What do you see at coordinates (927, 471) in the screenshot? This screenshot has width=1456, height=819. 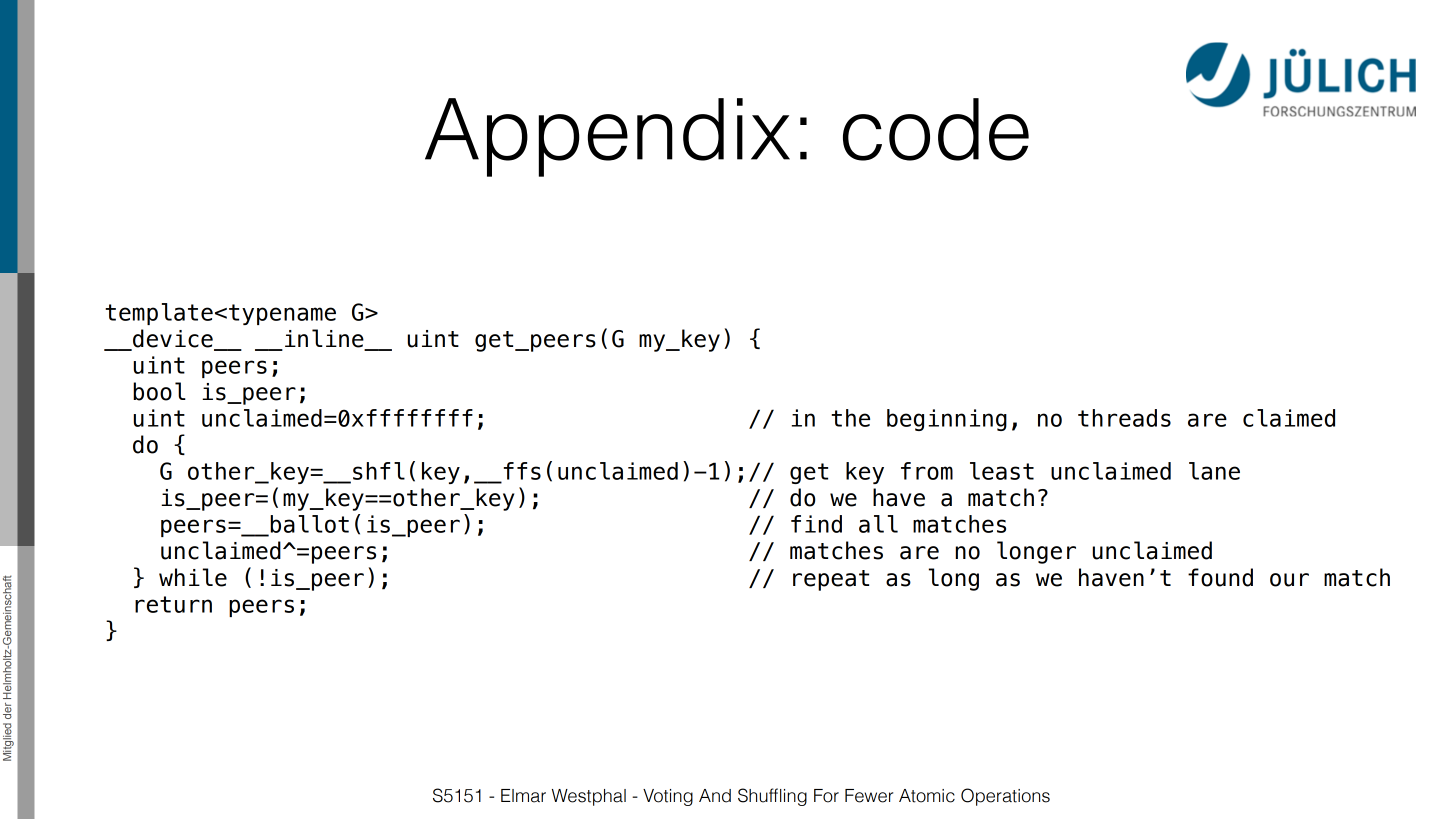 I see `from` at bounding box center [927, 471].
